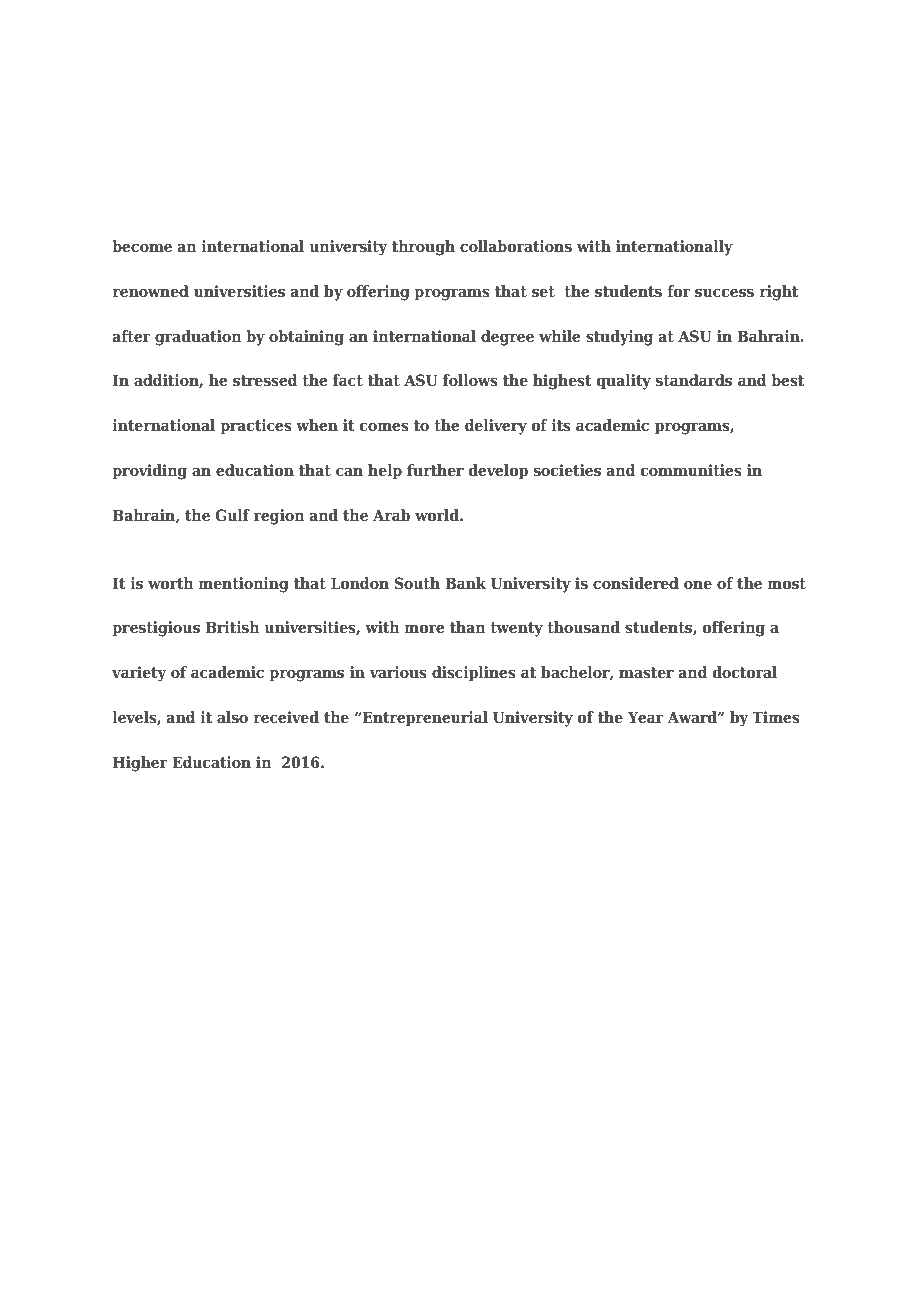 The height and width of the screenshot is (1308, 924). What do you see at coordinates (423, 248) in the screenshot?
I see `through` at bounding box center [423, 248].
